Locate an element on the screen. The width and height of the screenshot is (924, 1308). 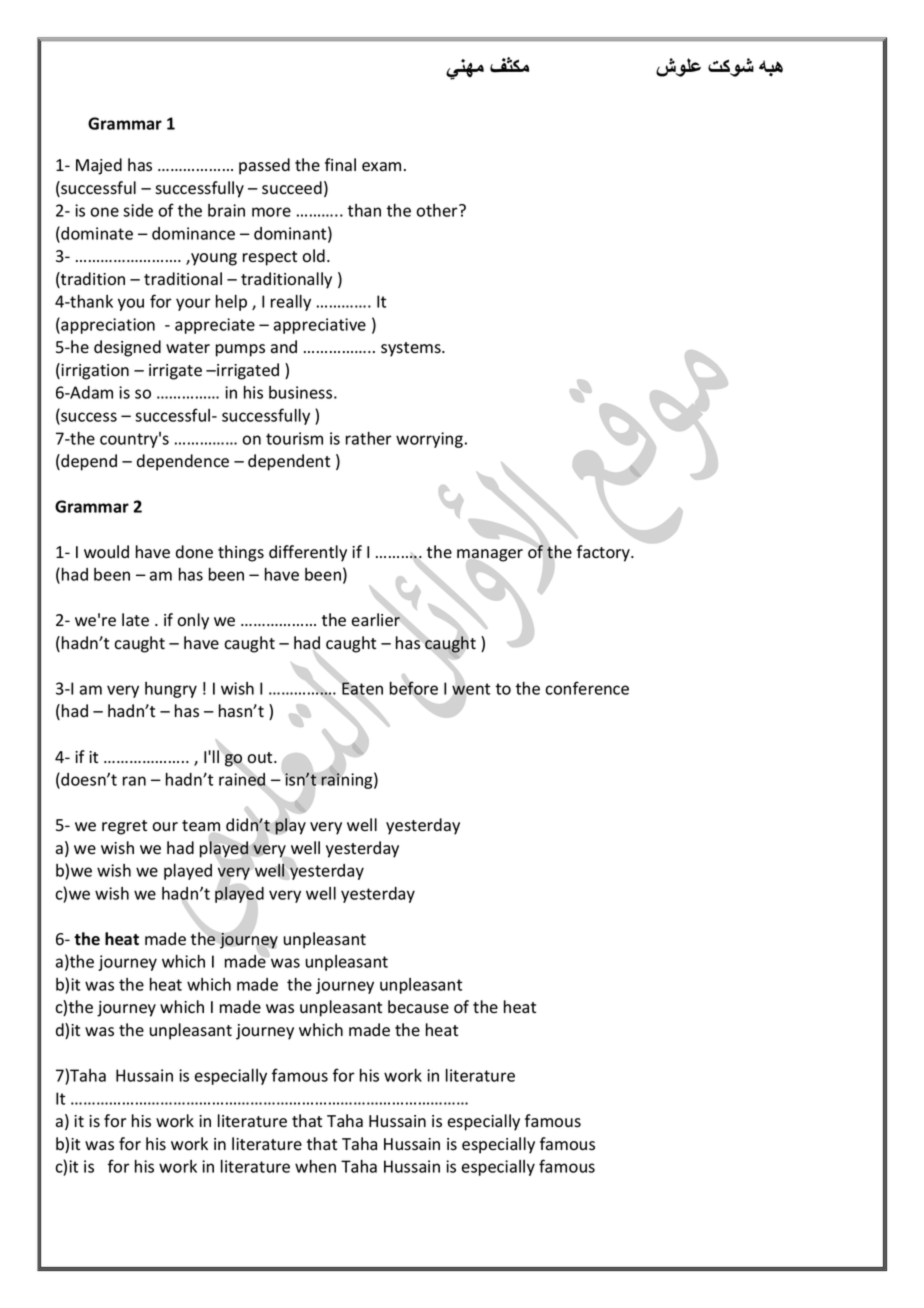
done is located at coordinates (194, 552).
